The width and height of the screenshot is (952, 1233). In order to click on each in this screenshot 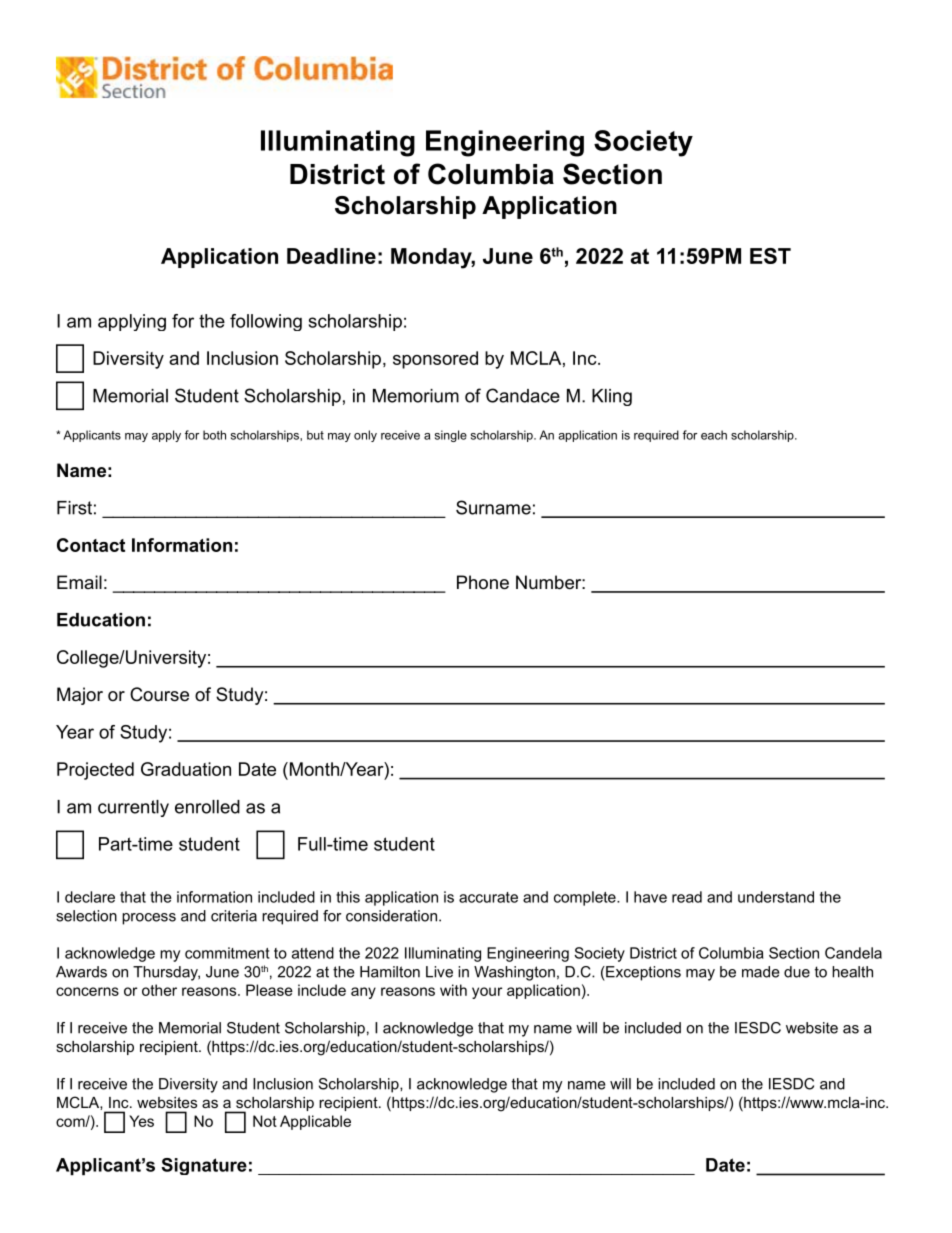, I will do `click(714, 435)`.
